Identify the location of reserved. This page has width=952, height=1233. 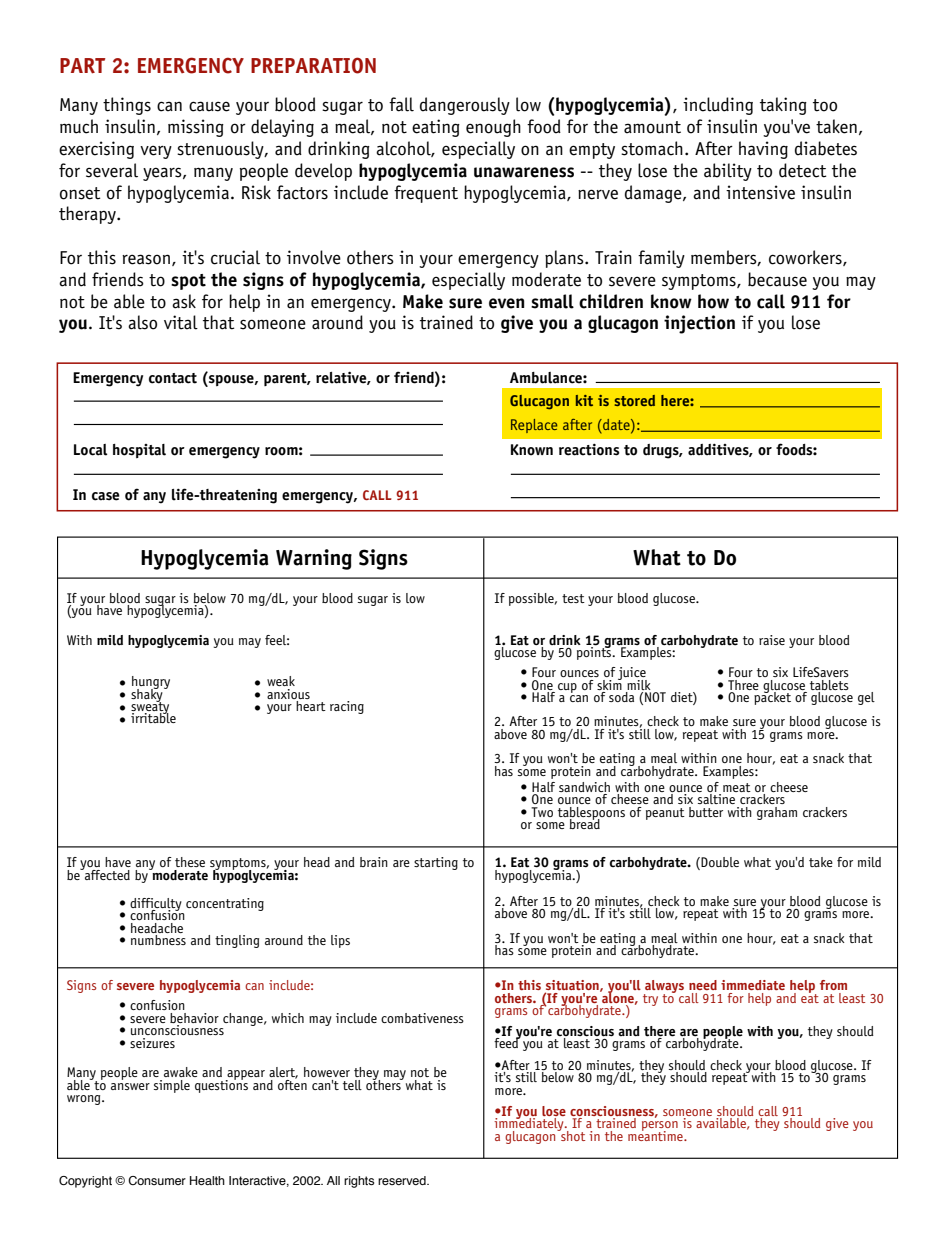
(403, 1180).
